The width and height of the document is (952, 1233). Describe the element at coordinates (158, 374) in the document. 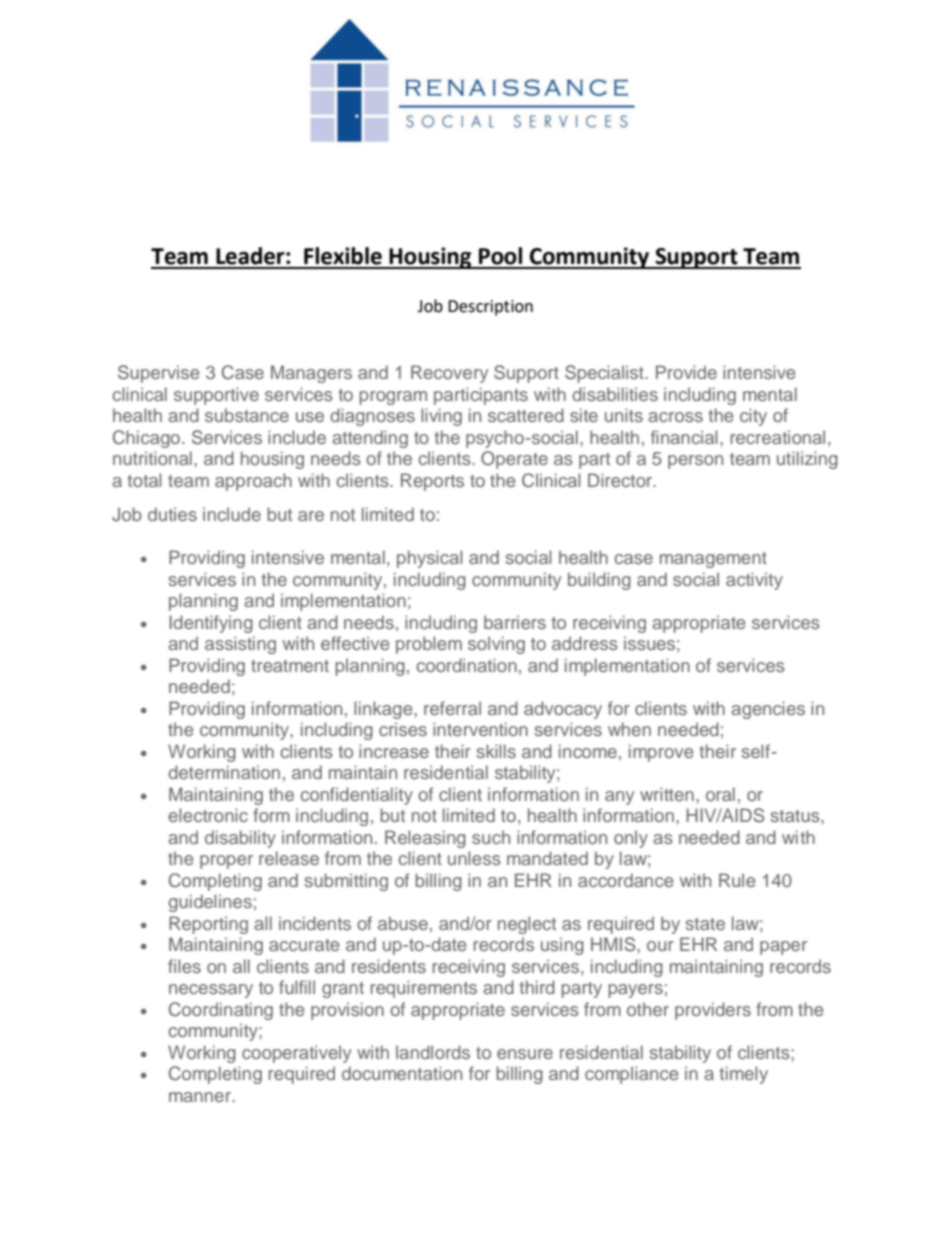

I see `Supervise` at that location.
